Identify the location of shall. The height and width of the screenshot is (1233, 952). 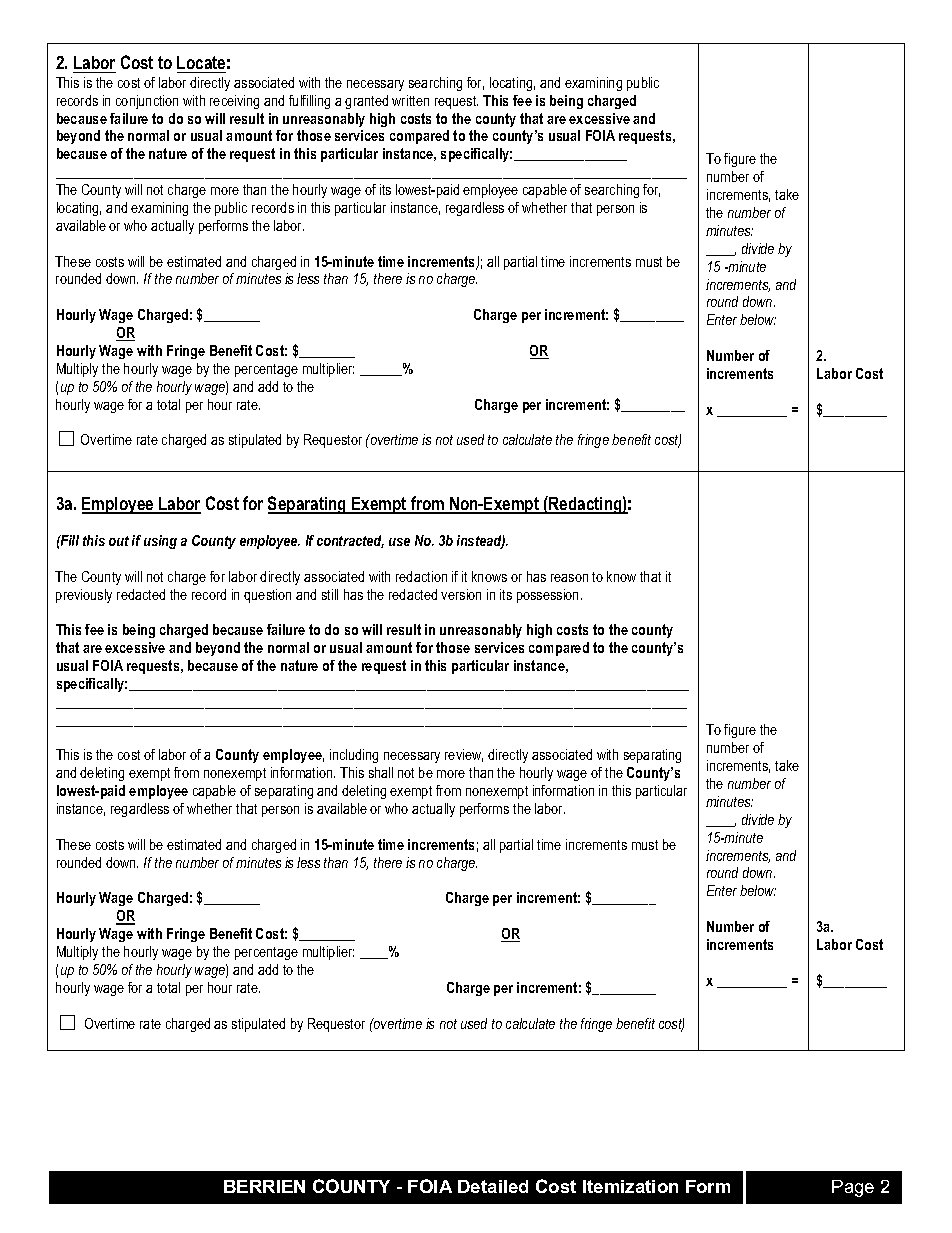
(381, 772).
